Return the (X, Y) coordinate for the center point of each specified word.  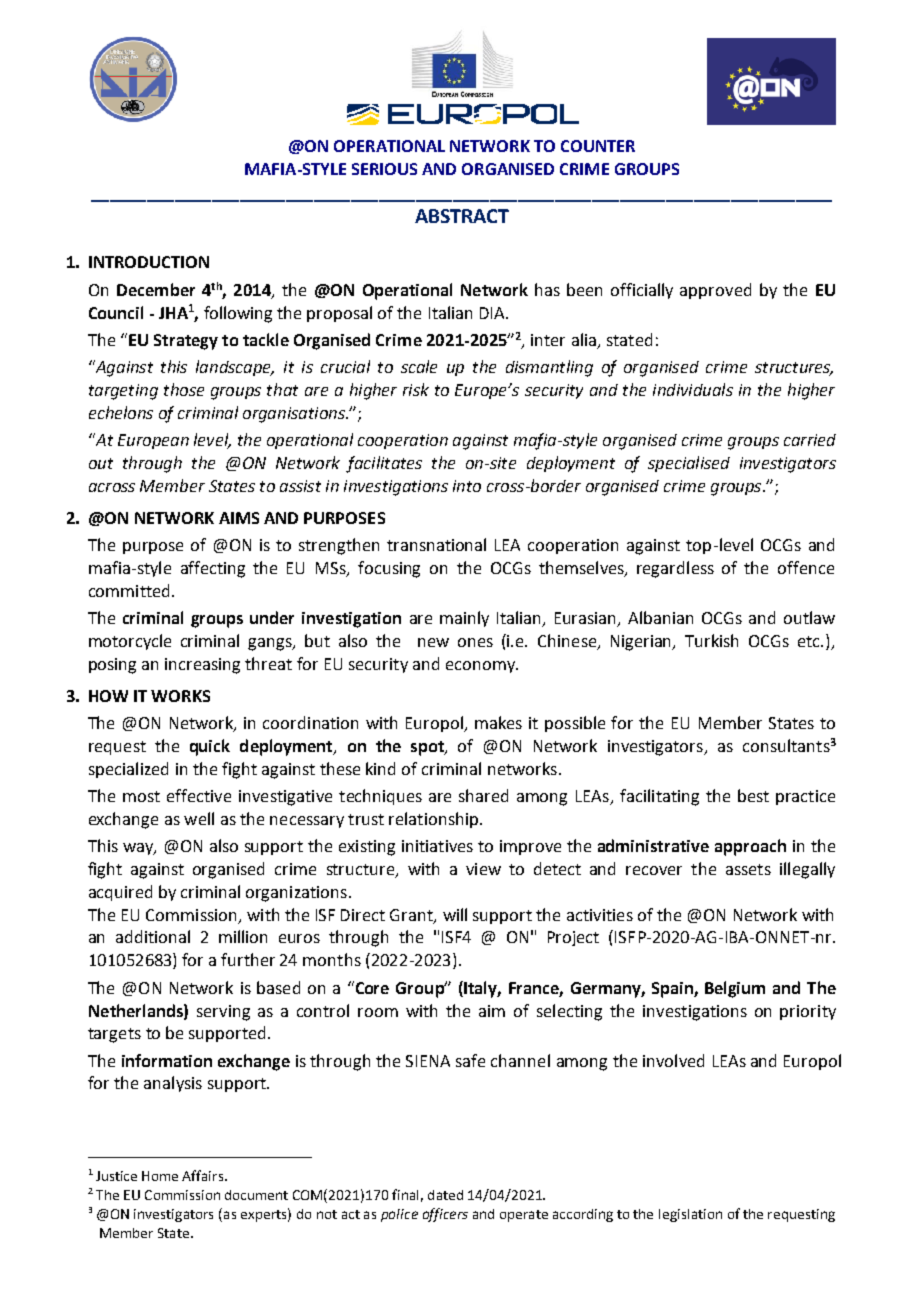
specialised (689, 464)
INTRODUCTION (149, 262)
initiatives (437, 846)
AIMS (239, 518)
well (199, 818)
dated (445, 1195)
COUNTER (598, 146)
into (467, 486)
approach (750, 847)
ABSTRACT (462, 216)
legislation (690, 1215)
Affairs (204, 1175)
